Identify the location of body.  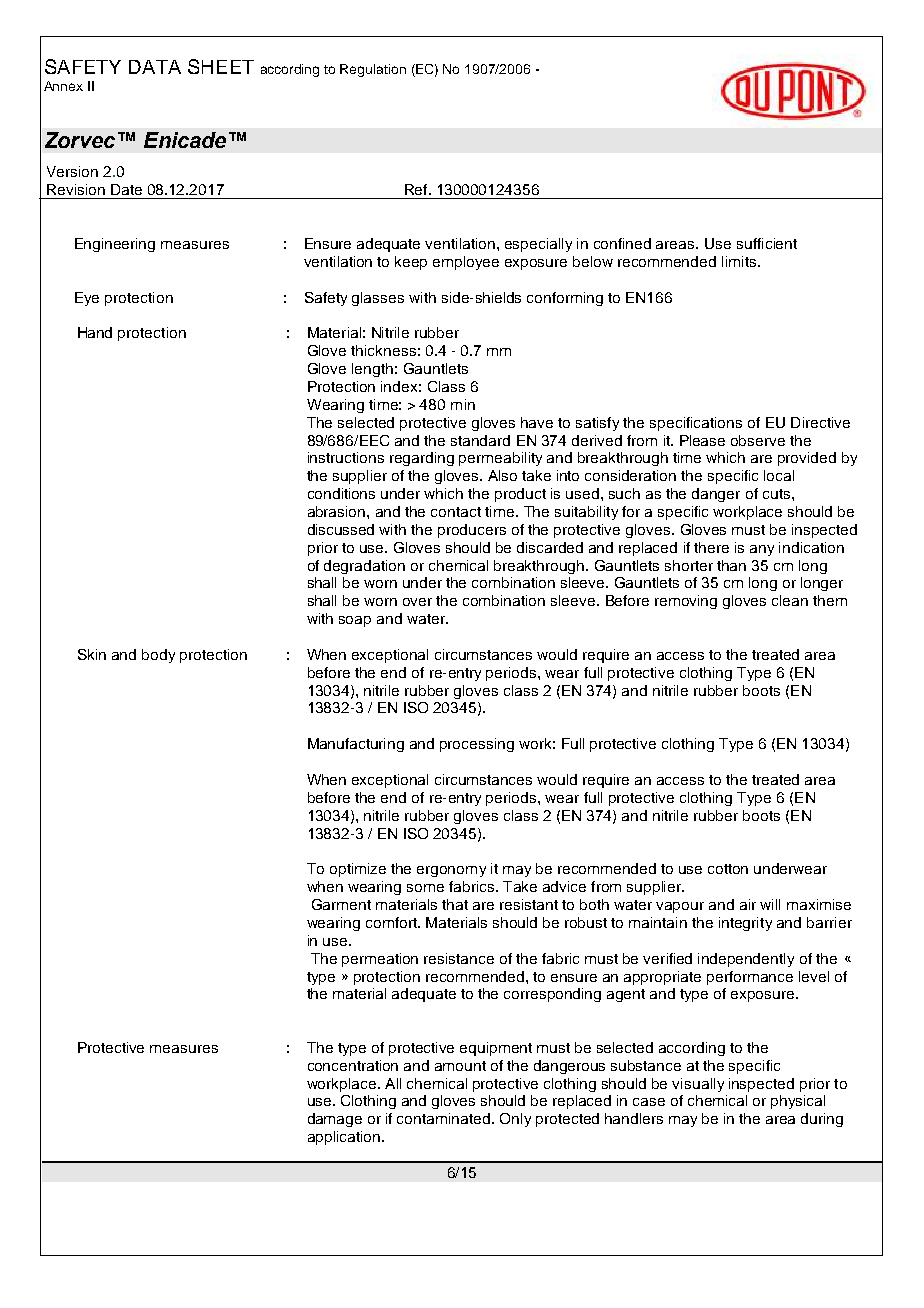
(158, 656).
